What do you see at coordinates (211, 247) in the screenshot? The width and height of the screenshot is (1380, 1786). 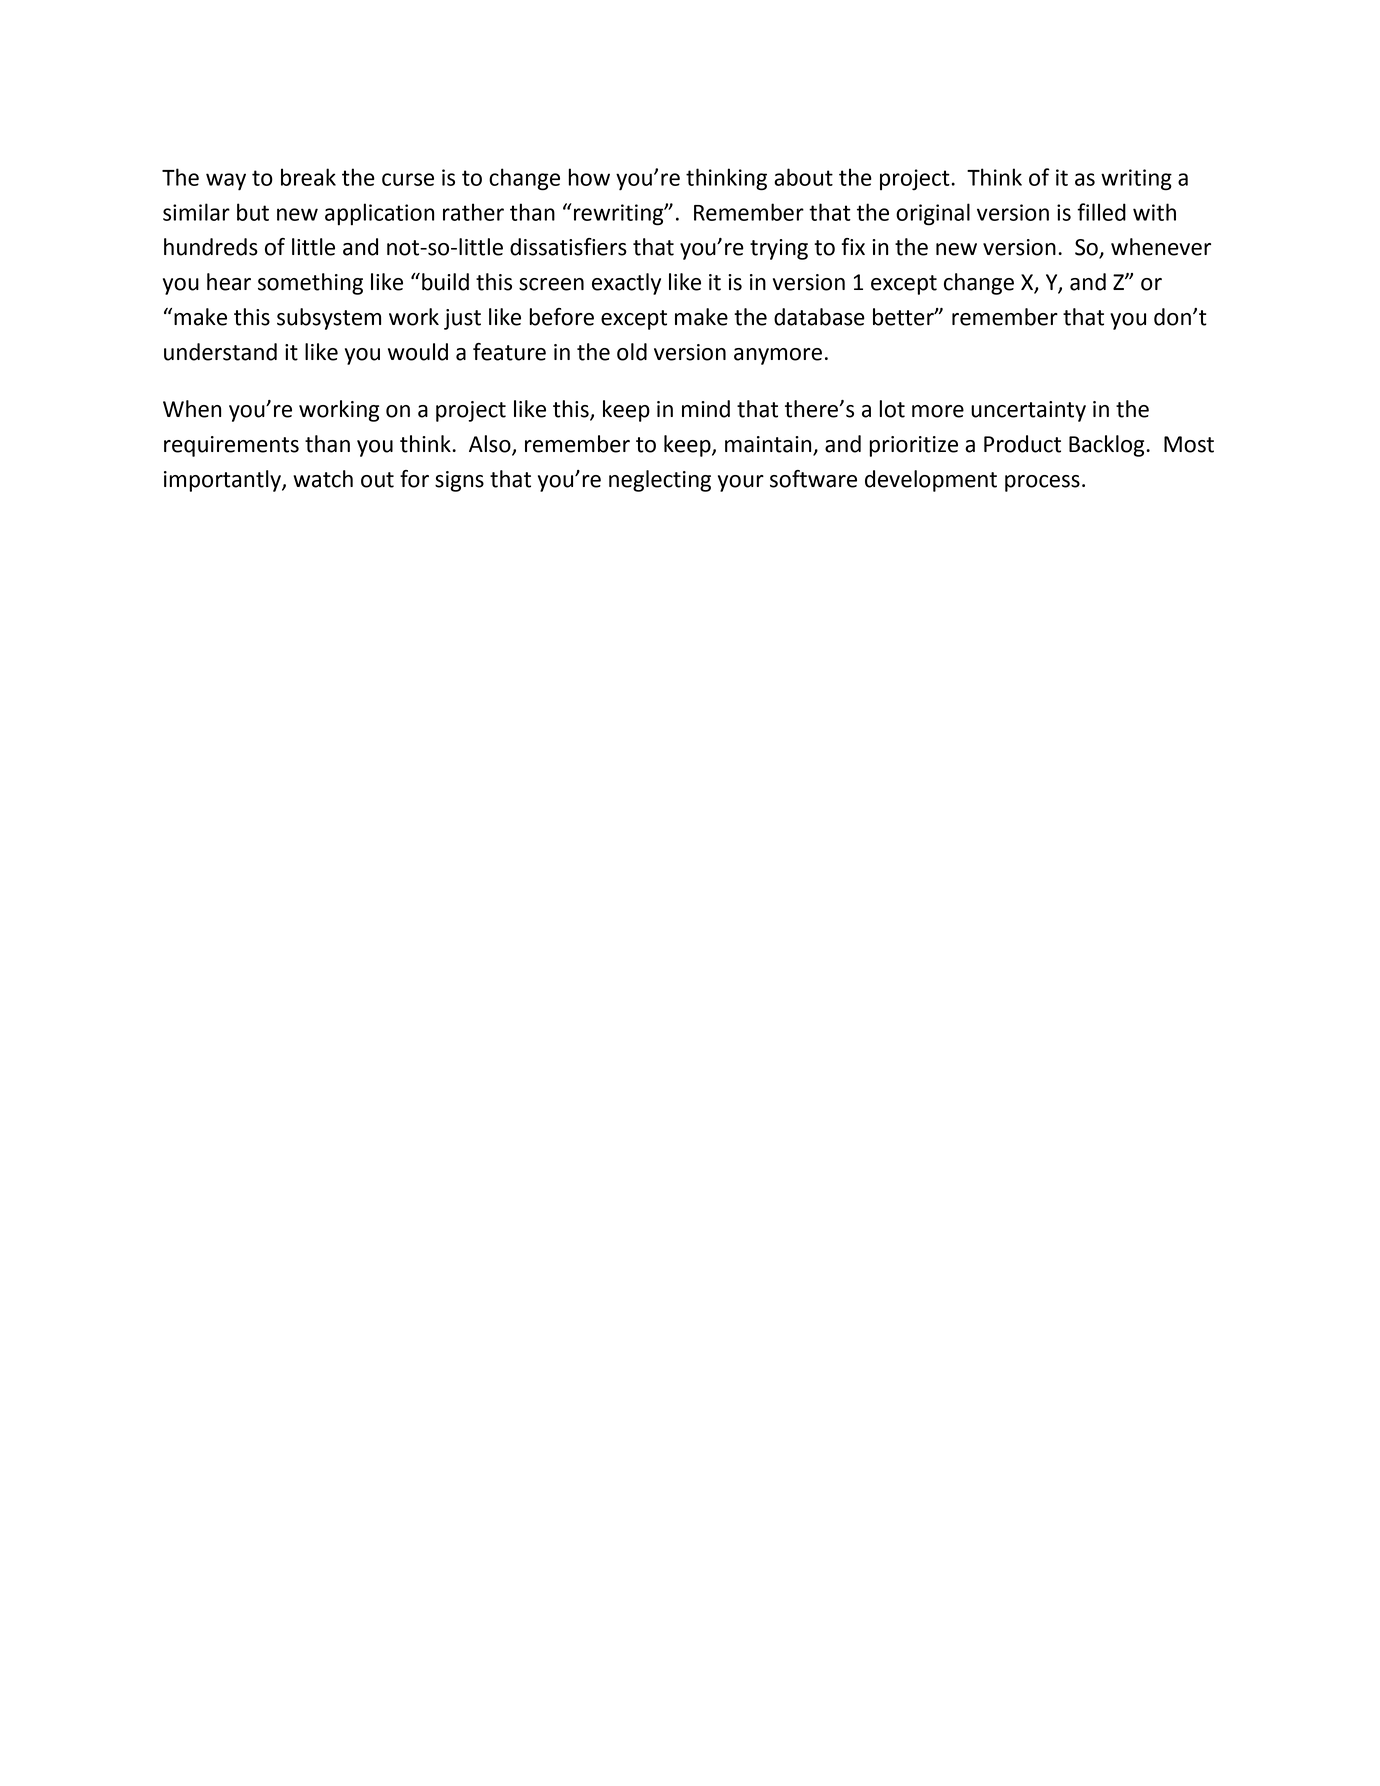 I see `hundreds` at bounding box center [211, 247].
